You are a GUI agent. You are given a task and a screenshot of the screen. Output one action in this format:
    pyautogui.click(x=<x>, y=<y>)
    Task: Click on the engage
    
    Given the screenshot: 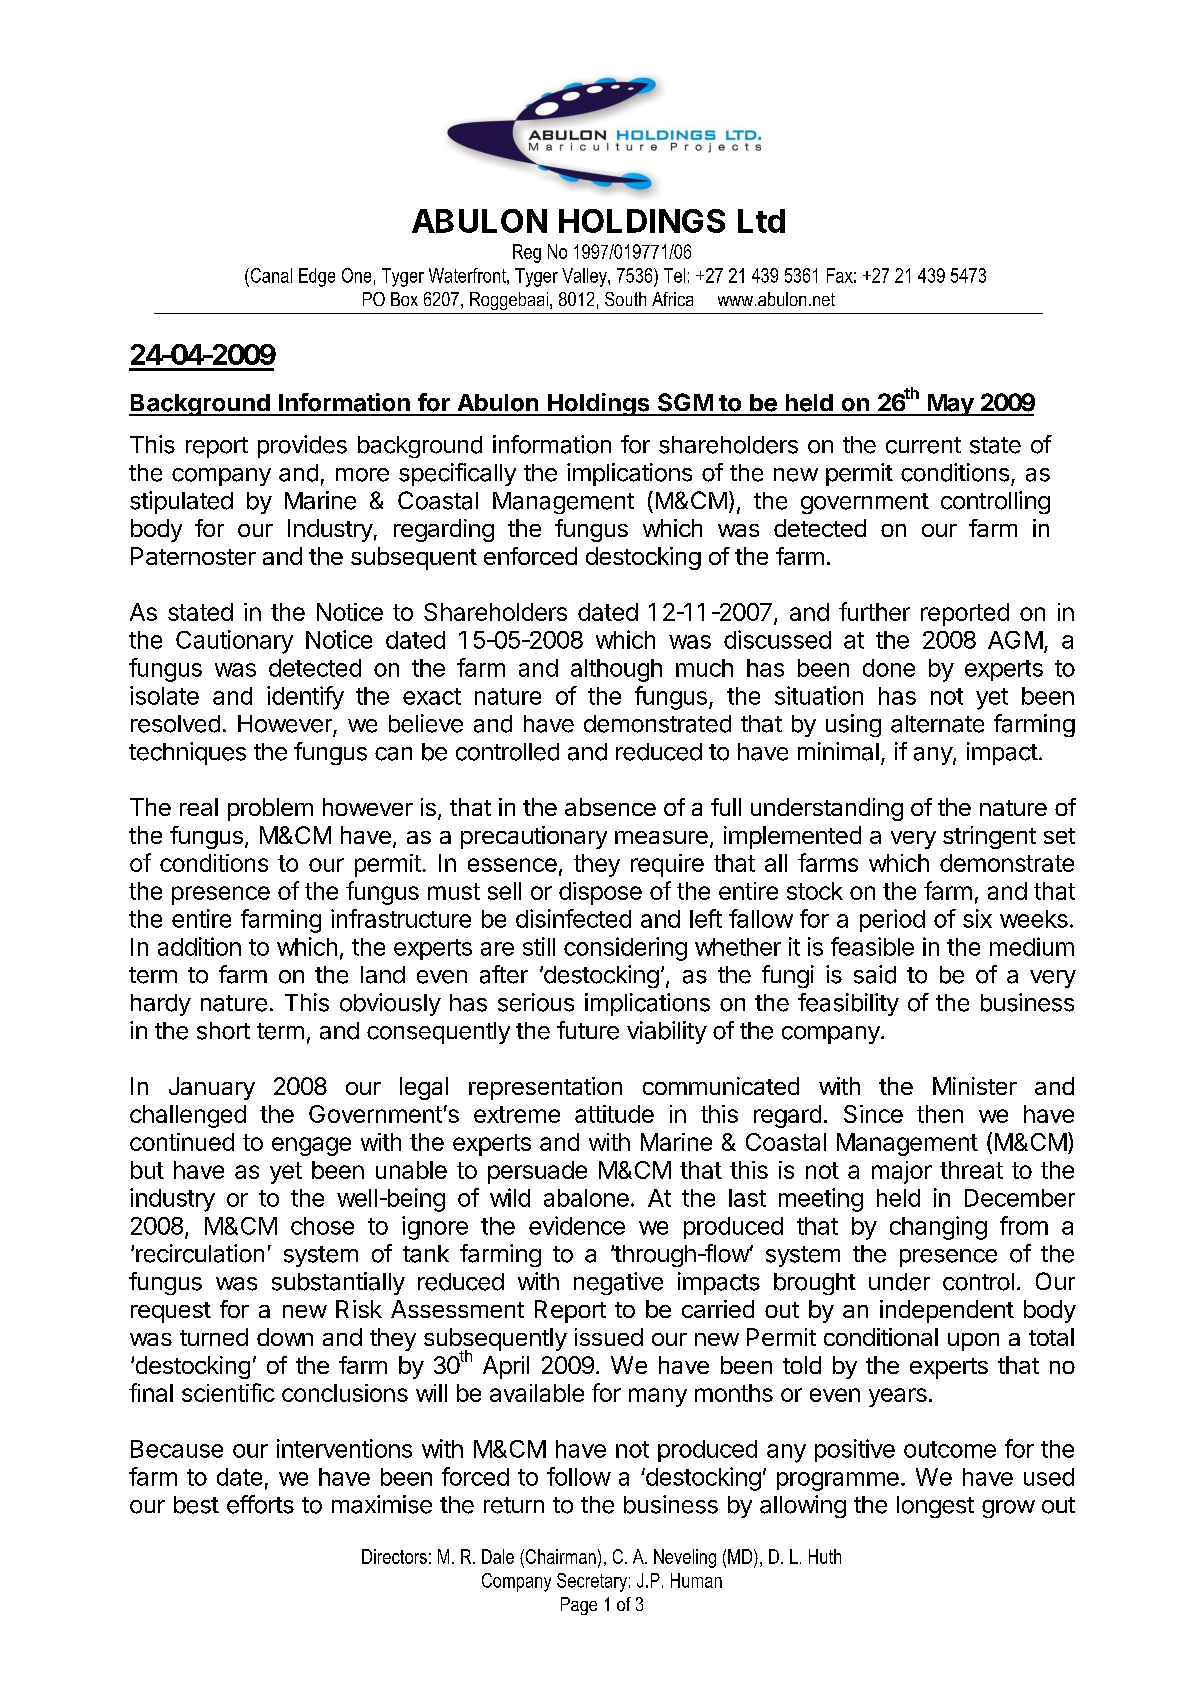 What is the action you would take?
    pyautogui.click(x=311, y=1146)
